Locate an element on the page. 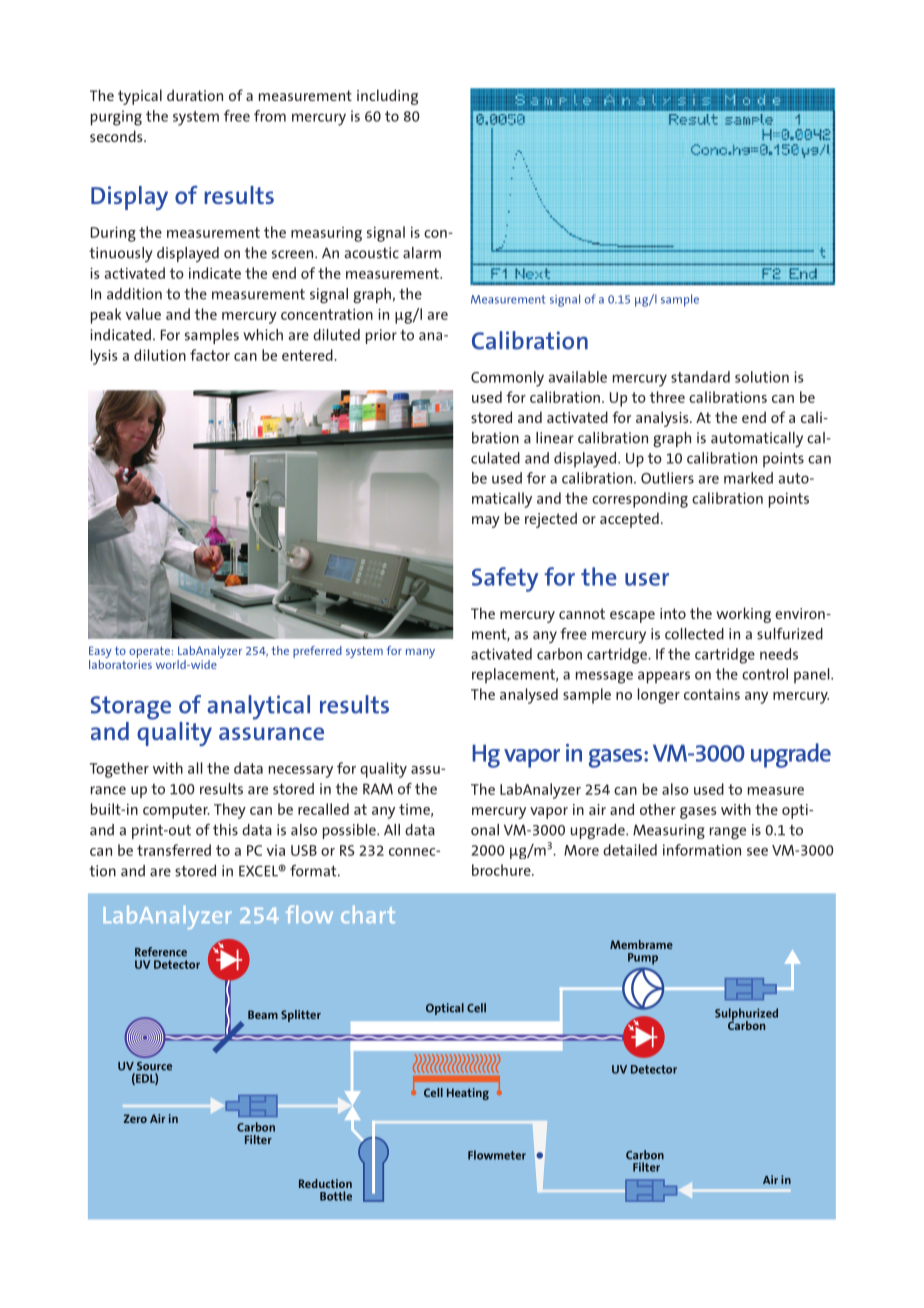 The width and height of the page is (924, 1308). factor is located at coordinates (210, 355).
